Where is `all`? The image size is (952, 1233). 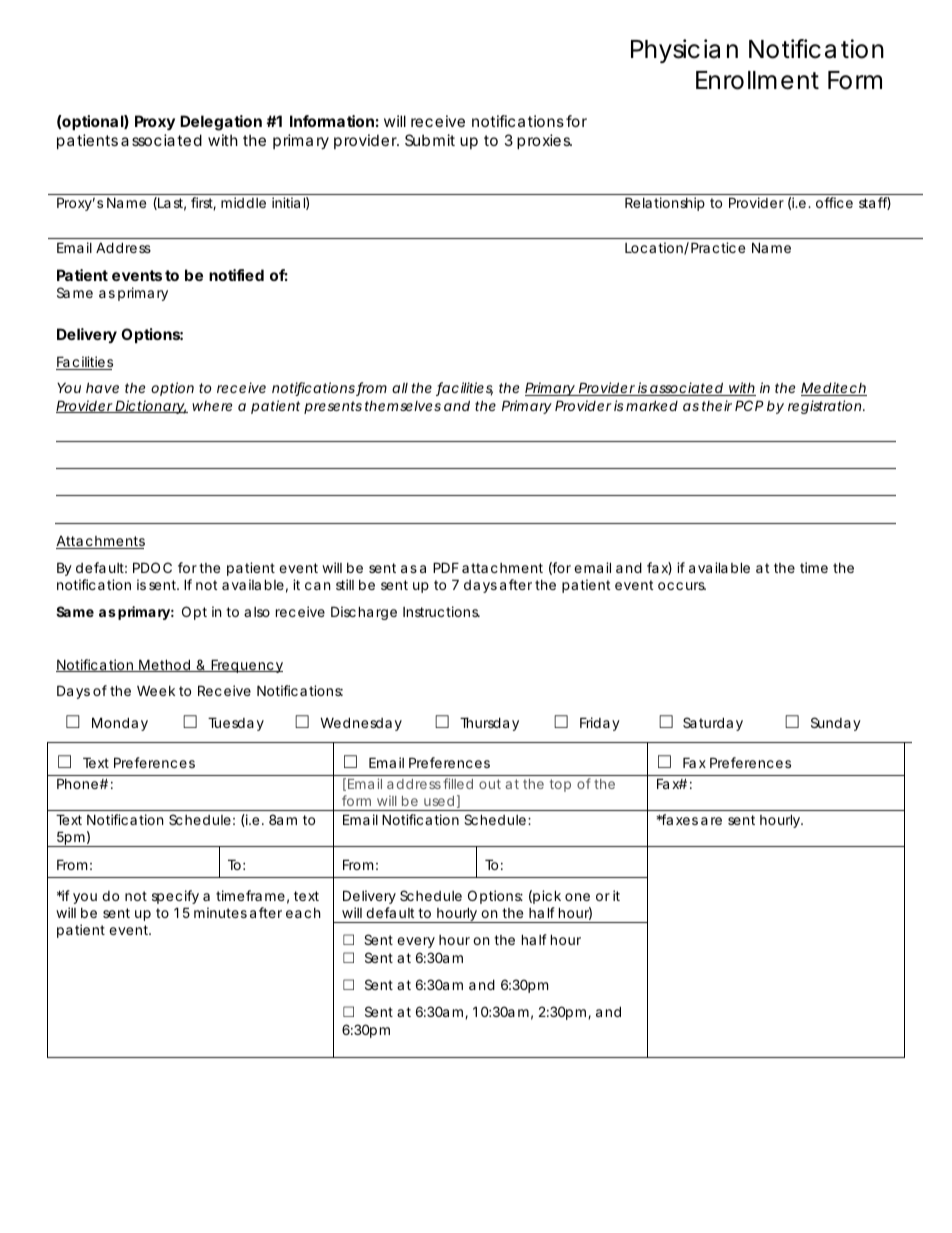 all is located at coordinates (400, 388).
